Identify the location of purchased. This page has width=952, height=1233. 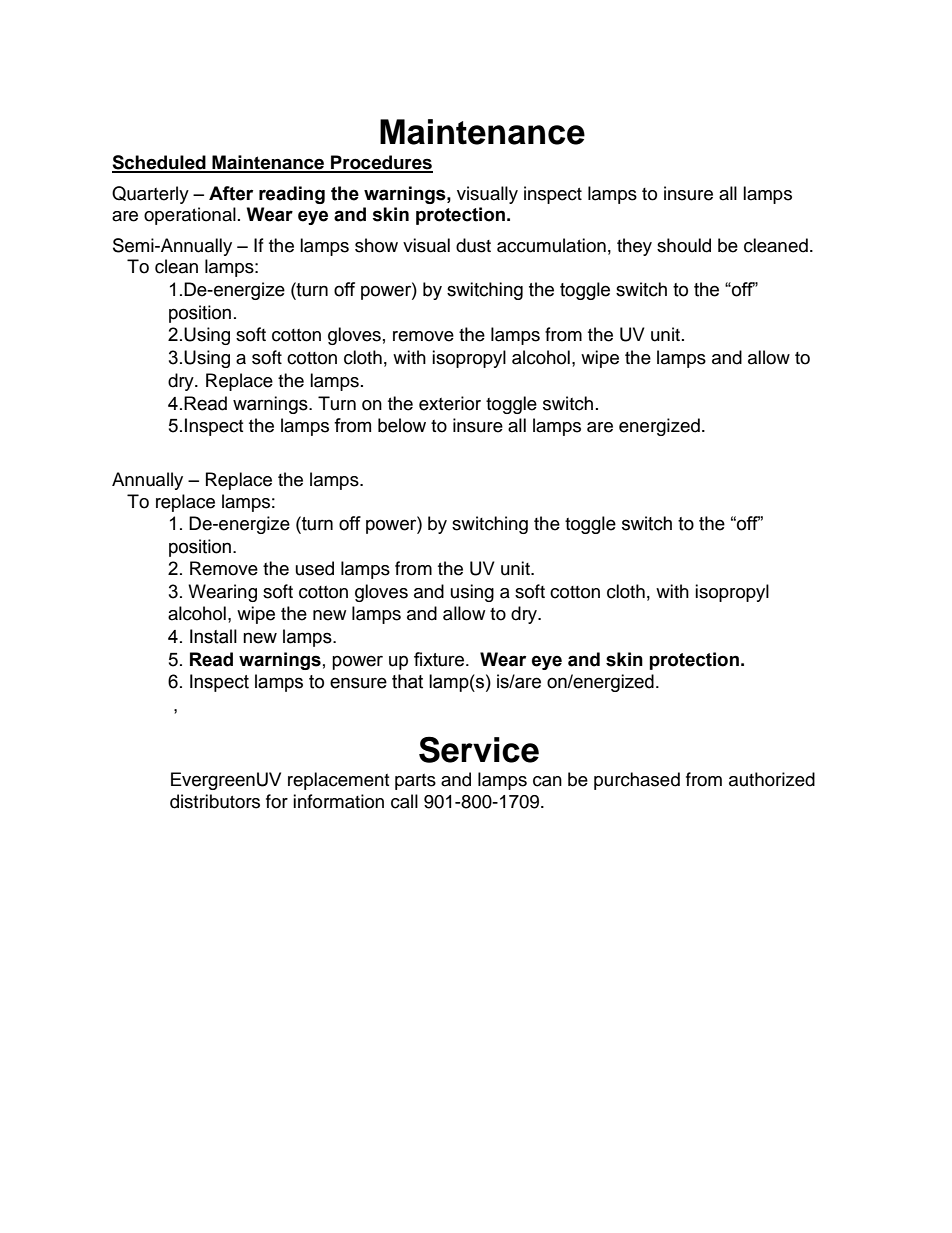
(637, 781).
